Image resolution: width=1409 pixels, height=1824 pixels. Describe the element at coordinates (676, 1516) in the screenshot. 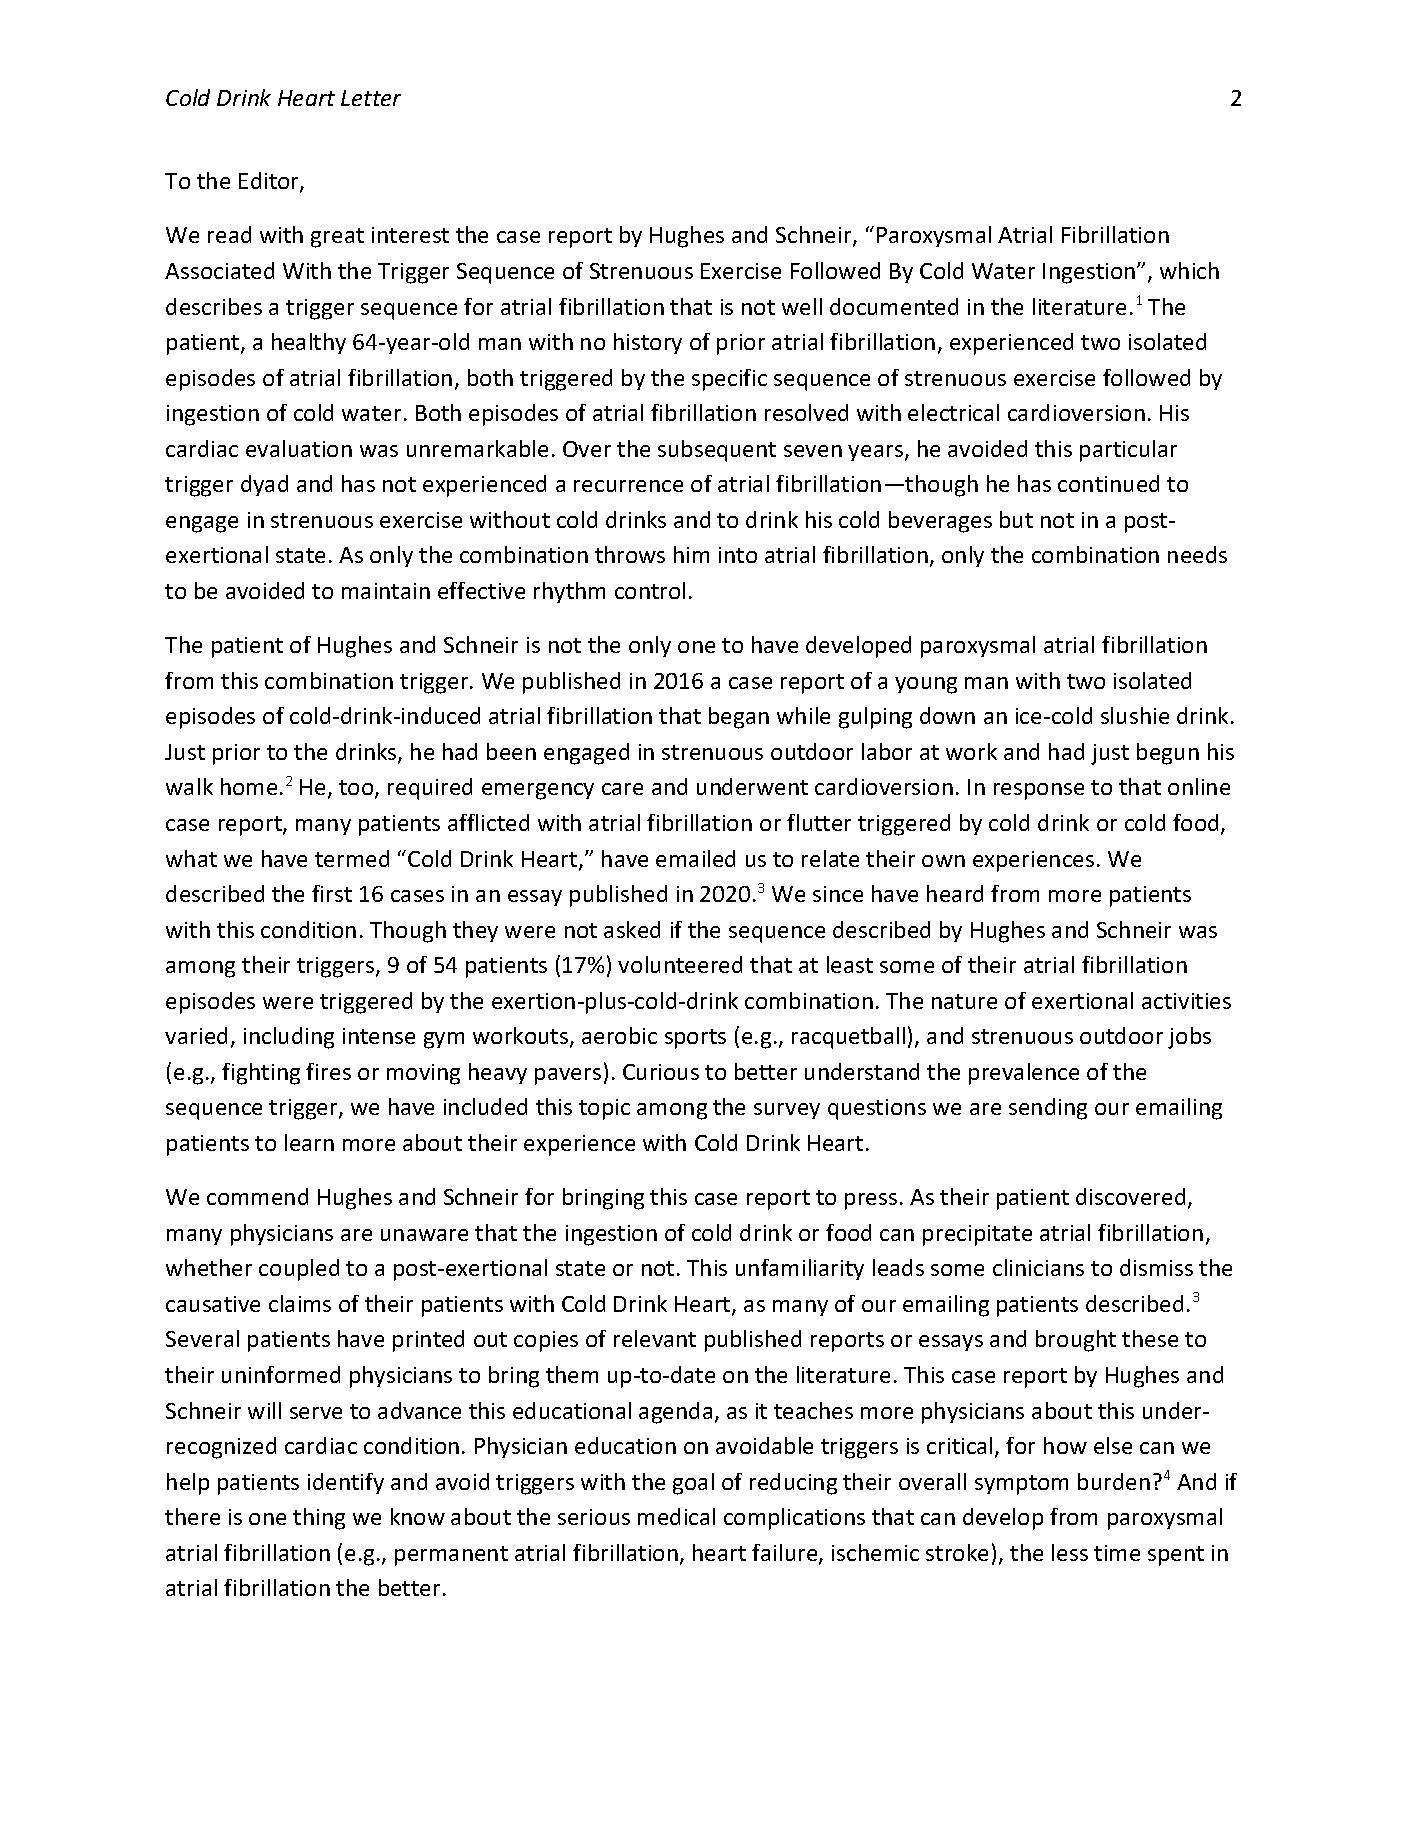

I see `medical` at that location.
